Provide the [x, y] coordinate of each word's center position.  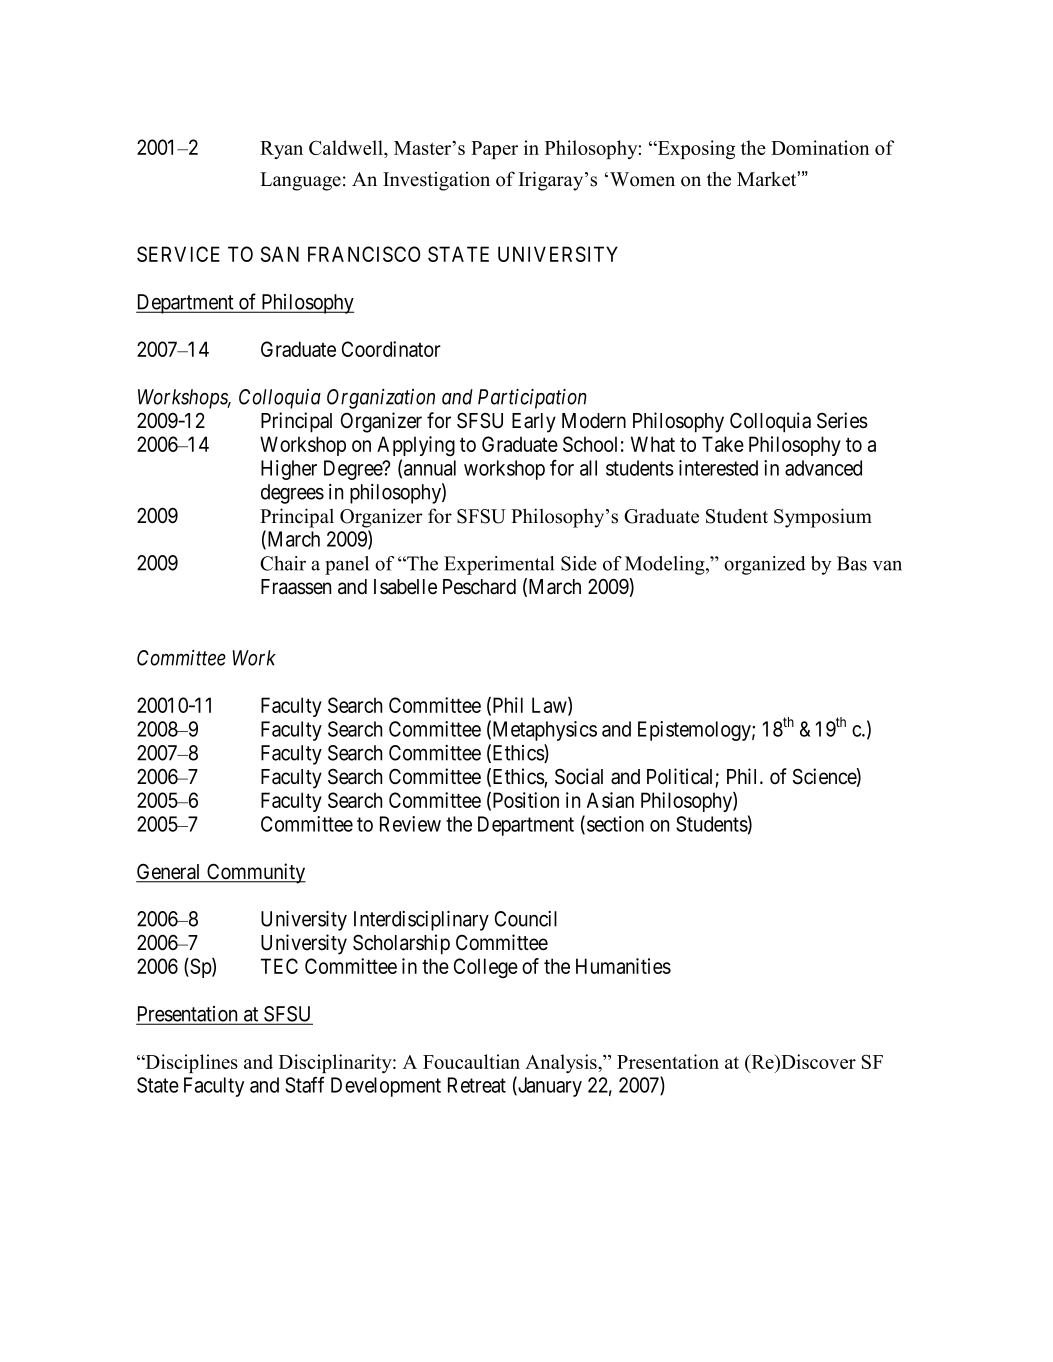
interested [718, 468]
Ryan [281, 150]
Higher [289, 470]
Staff [304, 1085]
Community [255, 873]
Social [579, 776]
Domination [820, 147]
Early [534, 423]
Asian [610, 800]
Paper [494, 150]
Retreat [477, 1085]
